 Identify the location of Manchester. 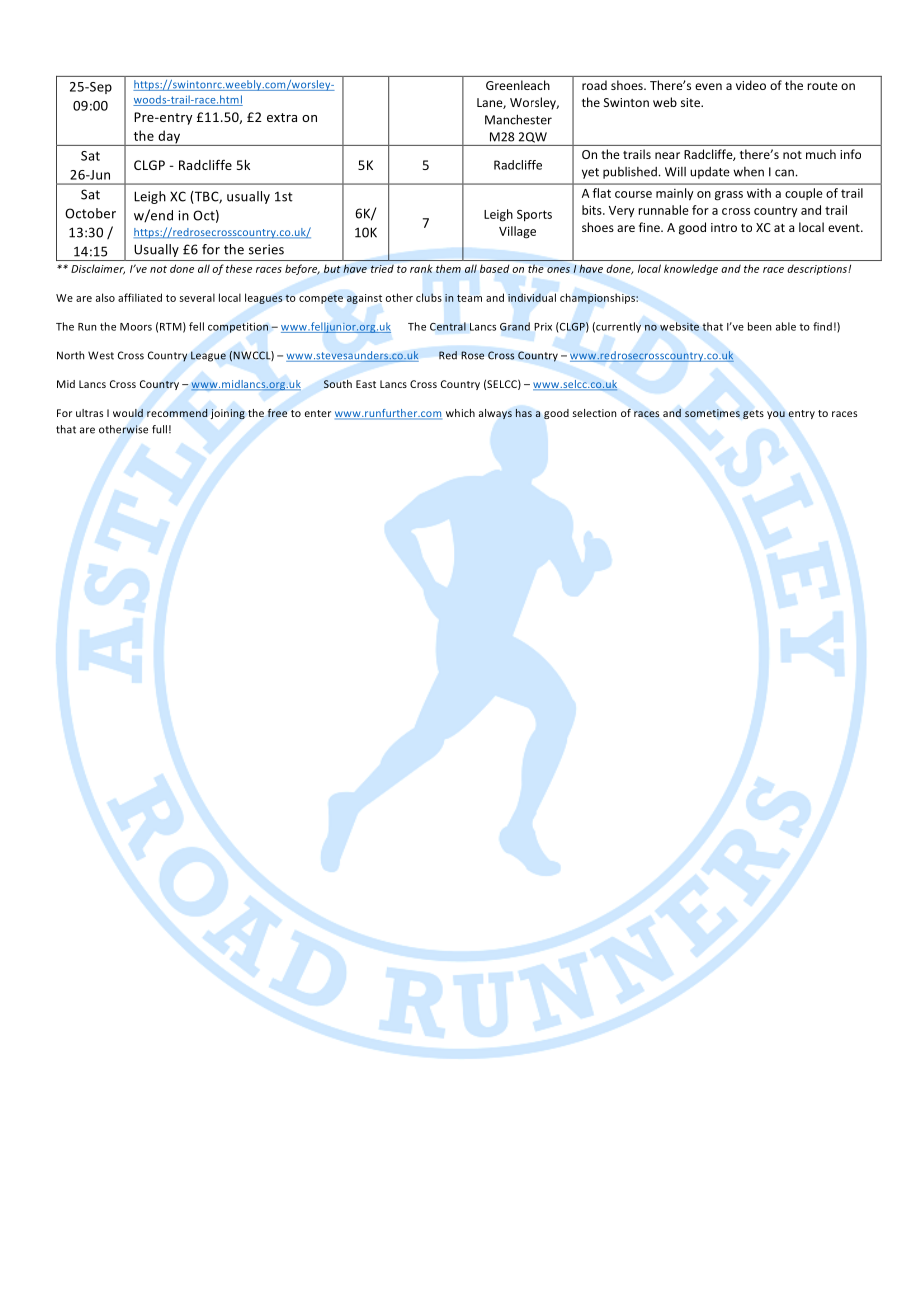
(518, 119).
